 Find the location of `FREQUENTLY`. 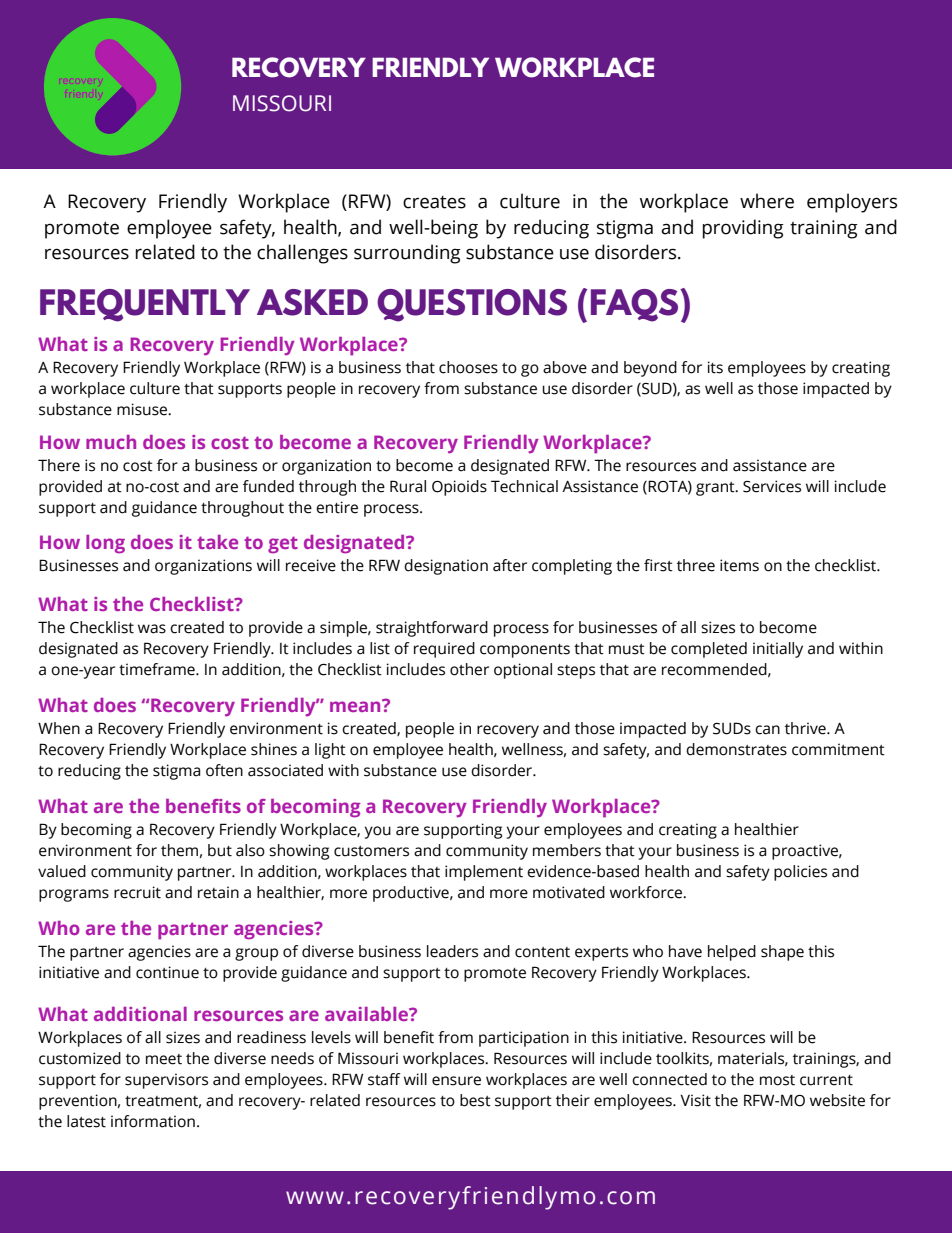

FREQUENTLY is located at coordinates (145, 305).
